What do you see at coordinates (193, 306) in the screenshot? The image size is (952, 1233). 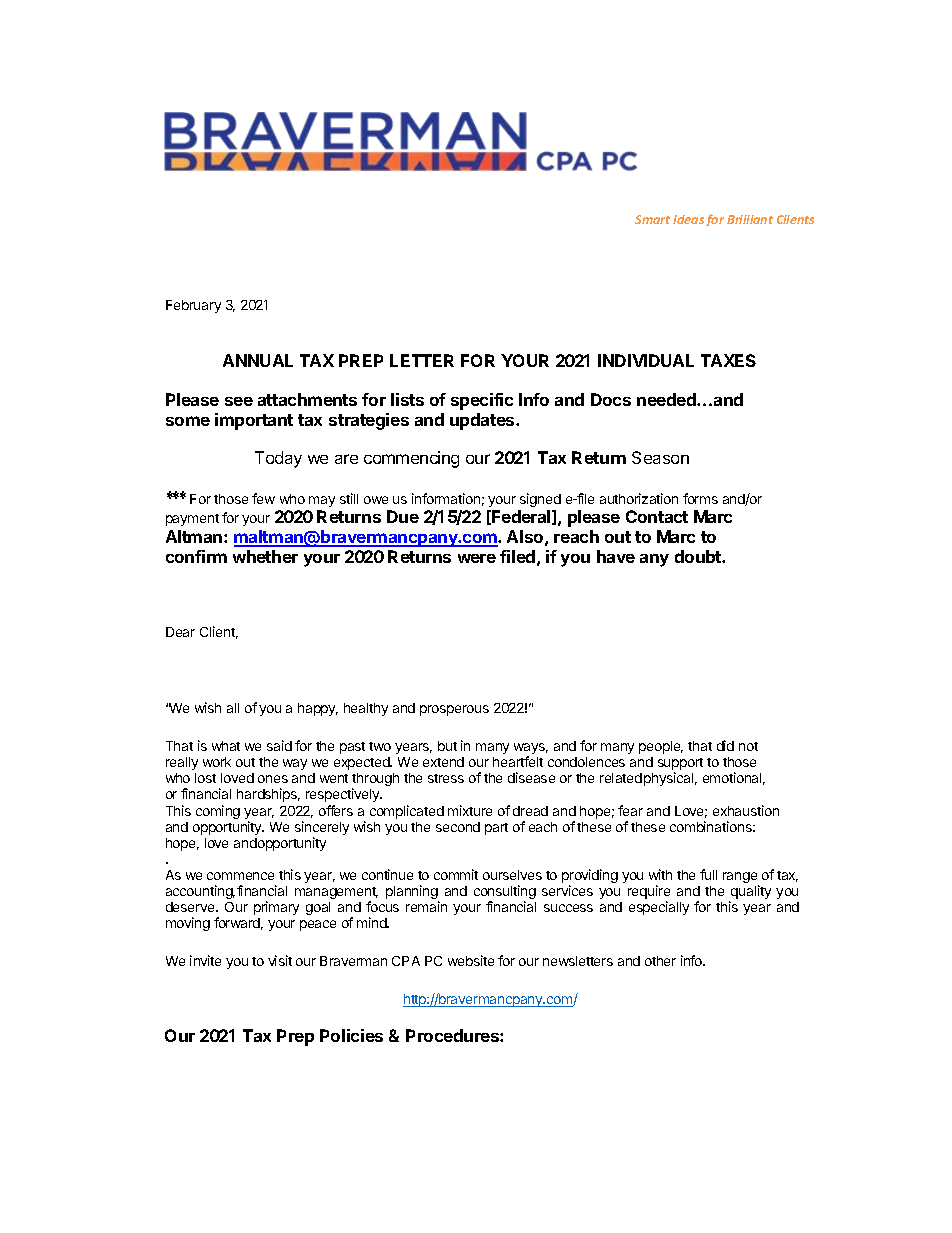 I see `February` at bounding box center [193, 306].
